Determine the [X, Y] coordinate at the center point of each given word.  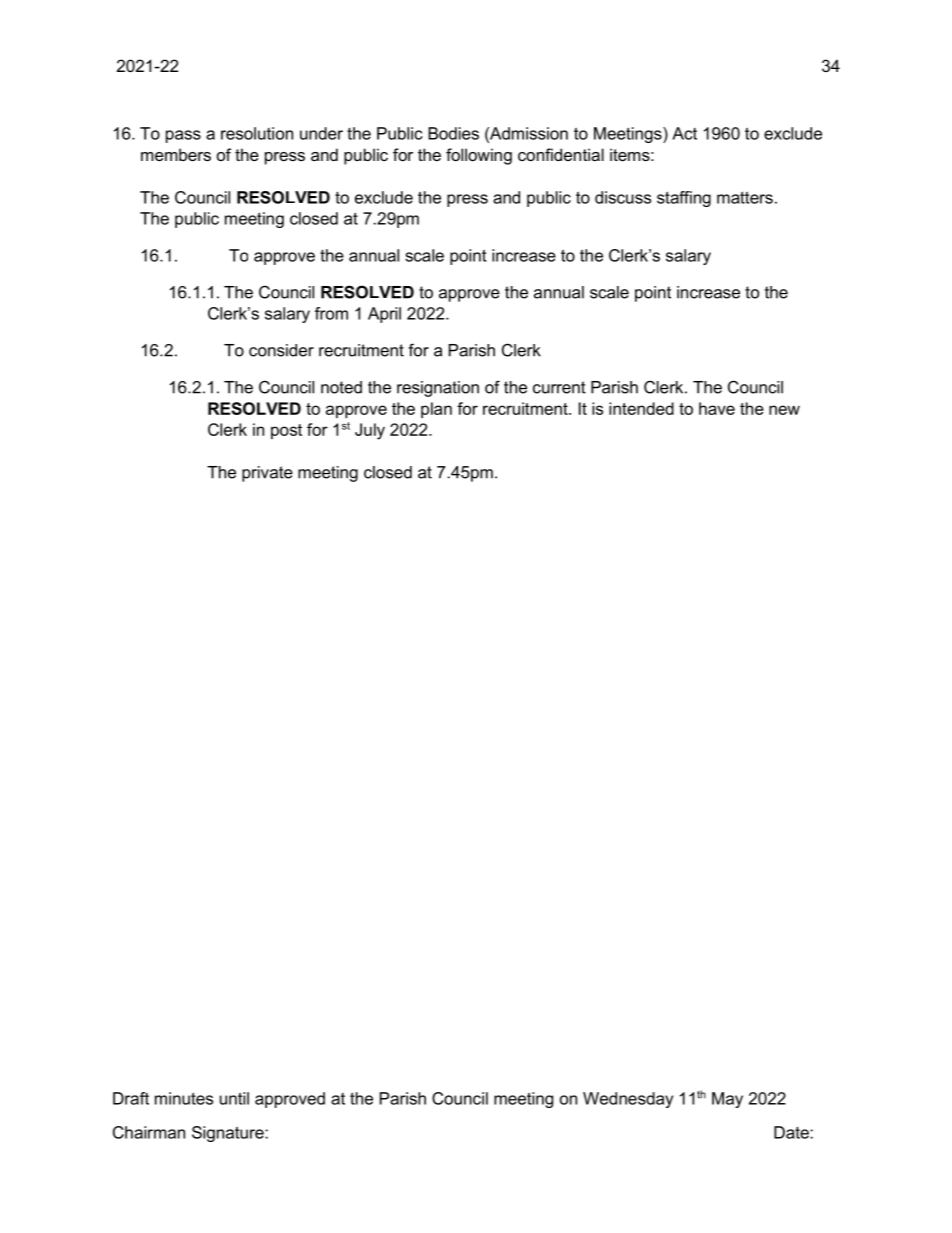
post [286, 431]
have [717, 408]
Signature [229, 1134]
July [370, 431]
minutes [184, 1098]
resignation [438, 389]
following [479, 156]
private [267, 474]
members [176, 154]
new [784, 410]
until [234, 1098]
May [727, 1100]
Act [684, 133]
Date [792, 1132]
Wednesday [628, 1100]
